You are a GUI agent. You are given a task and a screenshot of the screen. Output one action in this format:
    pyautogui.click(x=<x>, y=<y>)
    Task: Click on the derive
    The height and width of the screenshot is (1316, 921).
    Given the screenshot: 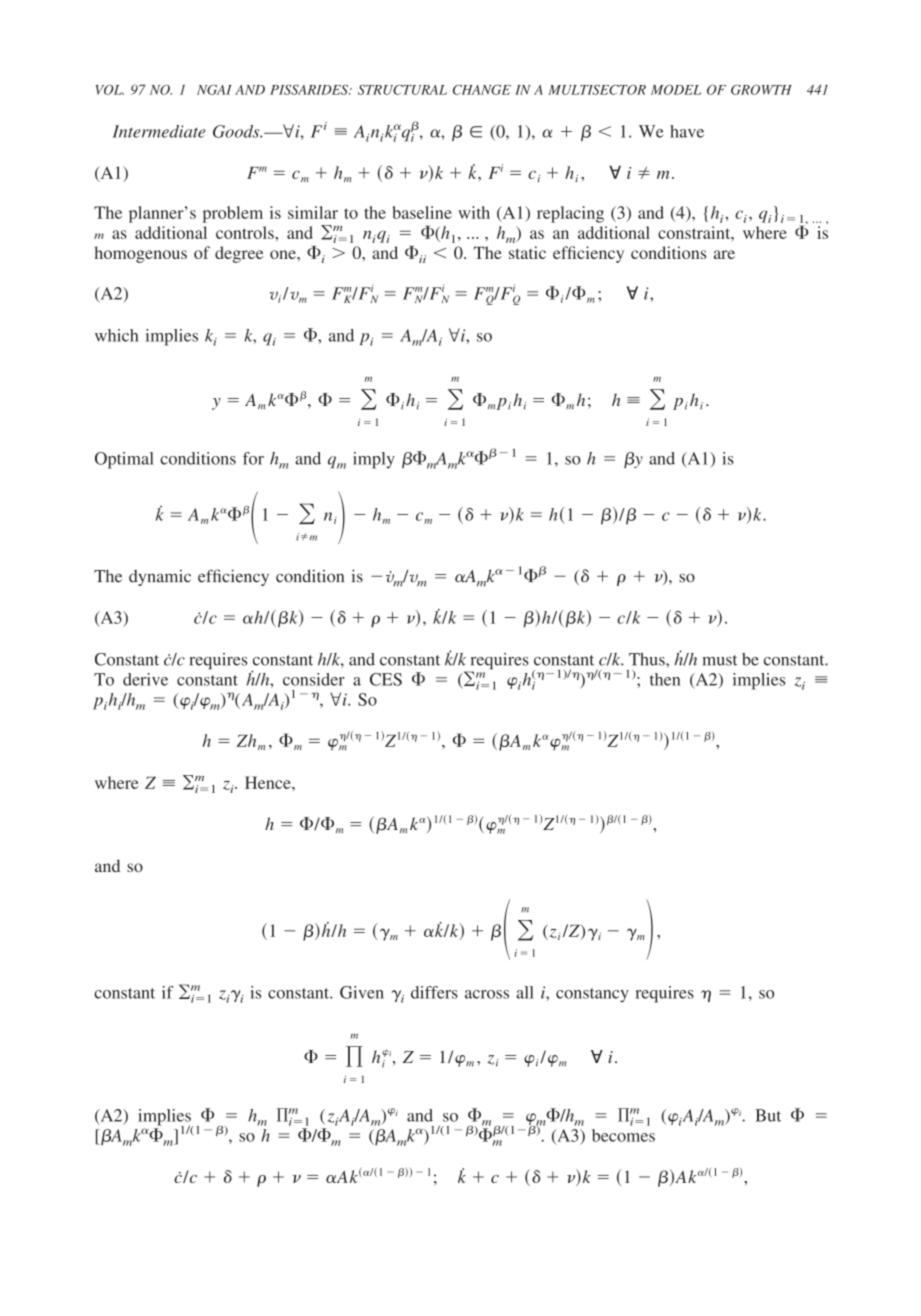 What is the action you would take?
    pyautogui.click(x=145, y=679)
